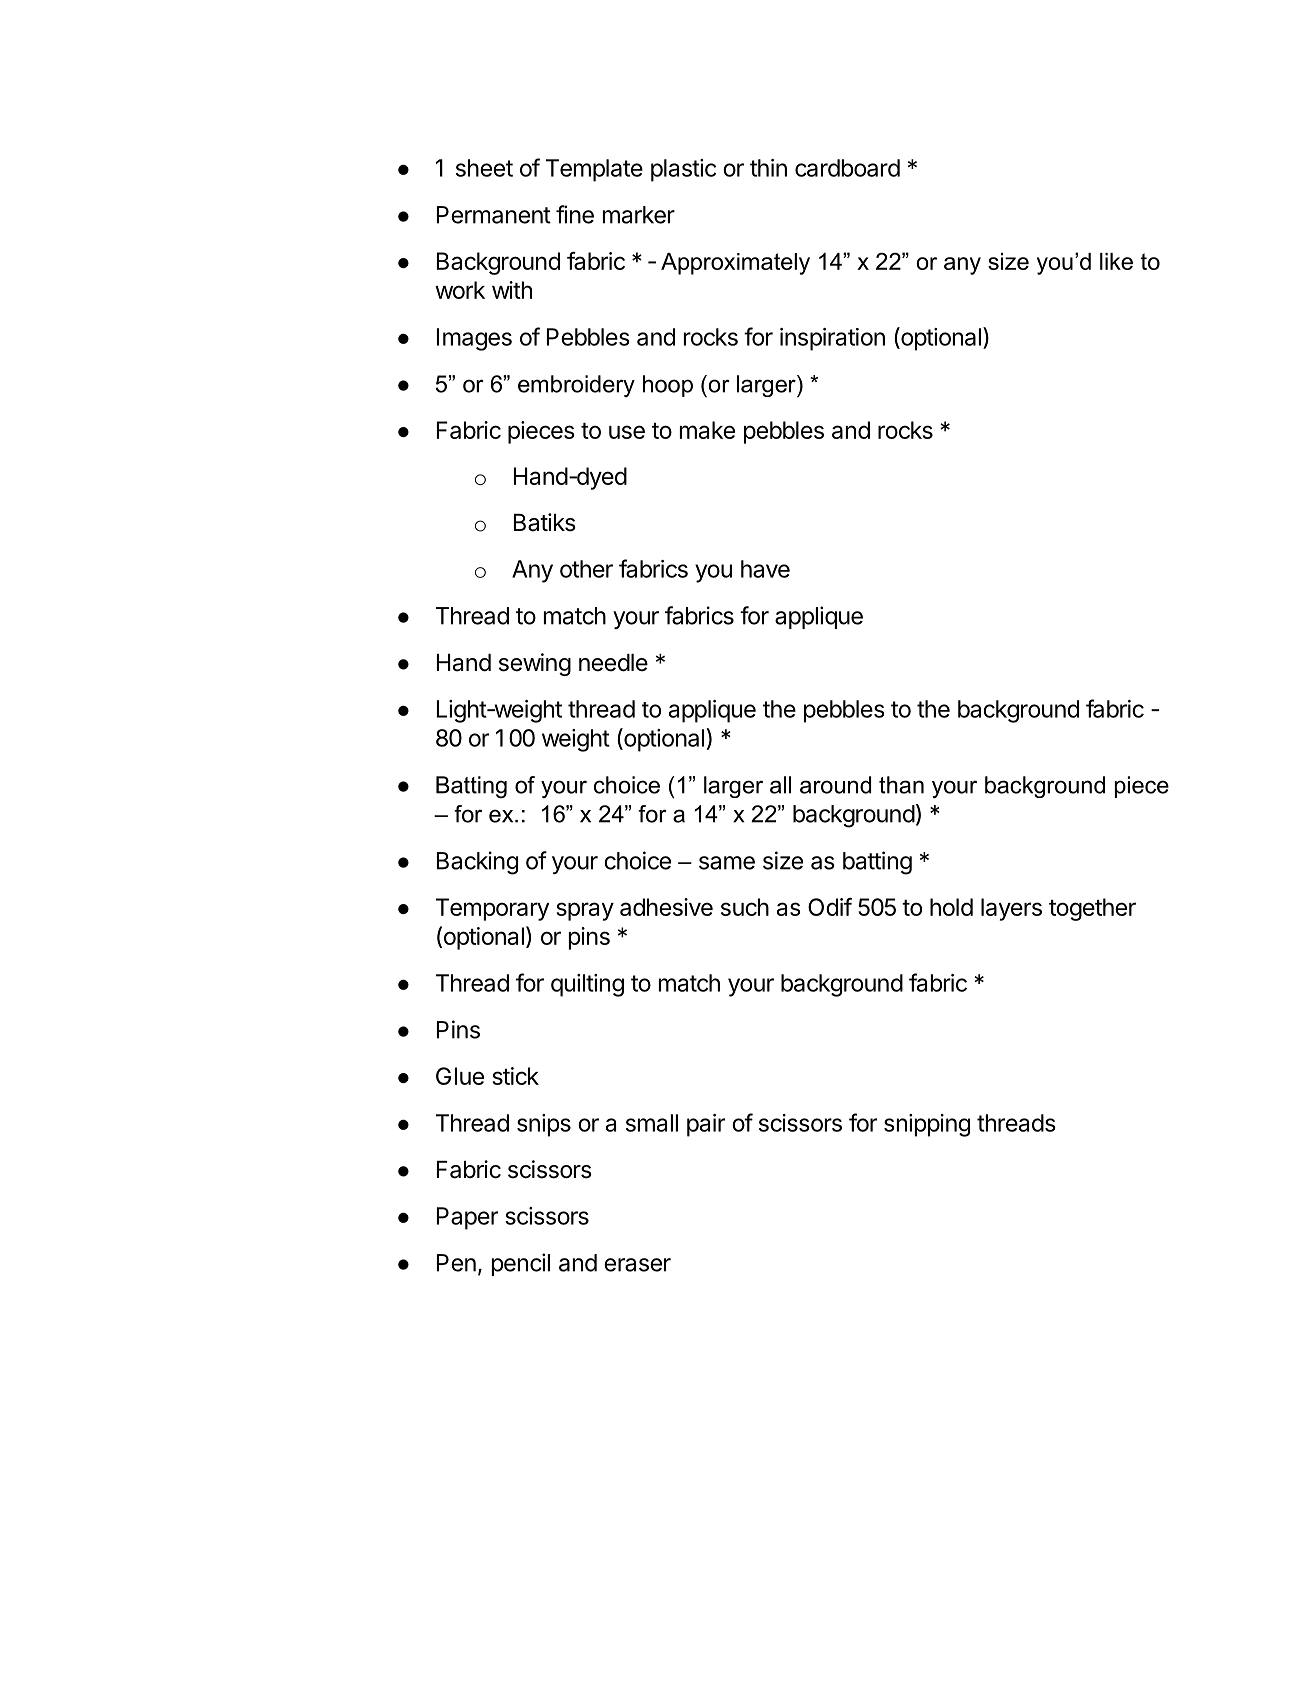  Describe the element at coordinates (765, 569) in the document. I see `have` at that location.
